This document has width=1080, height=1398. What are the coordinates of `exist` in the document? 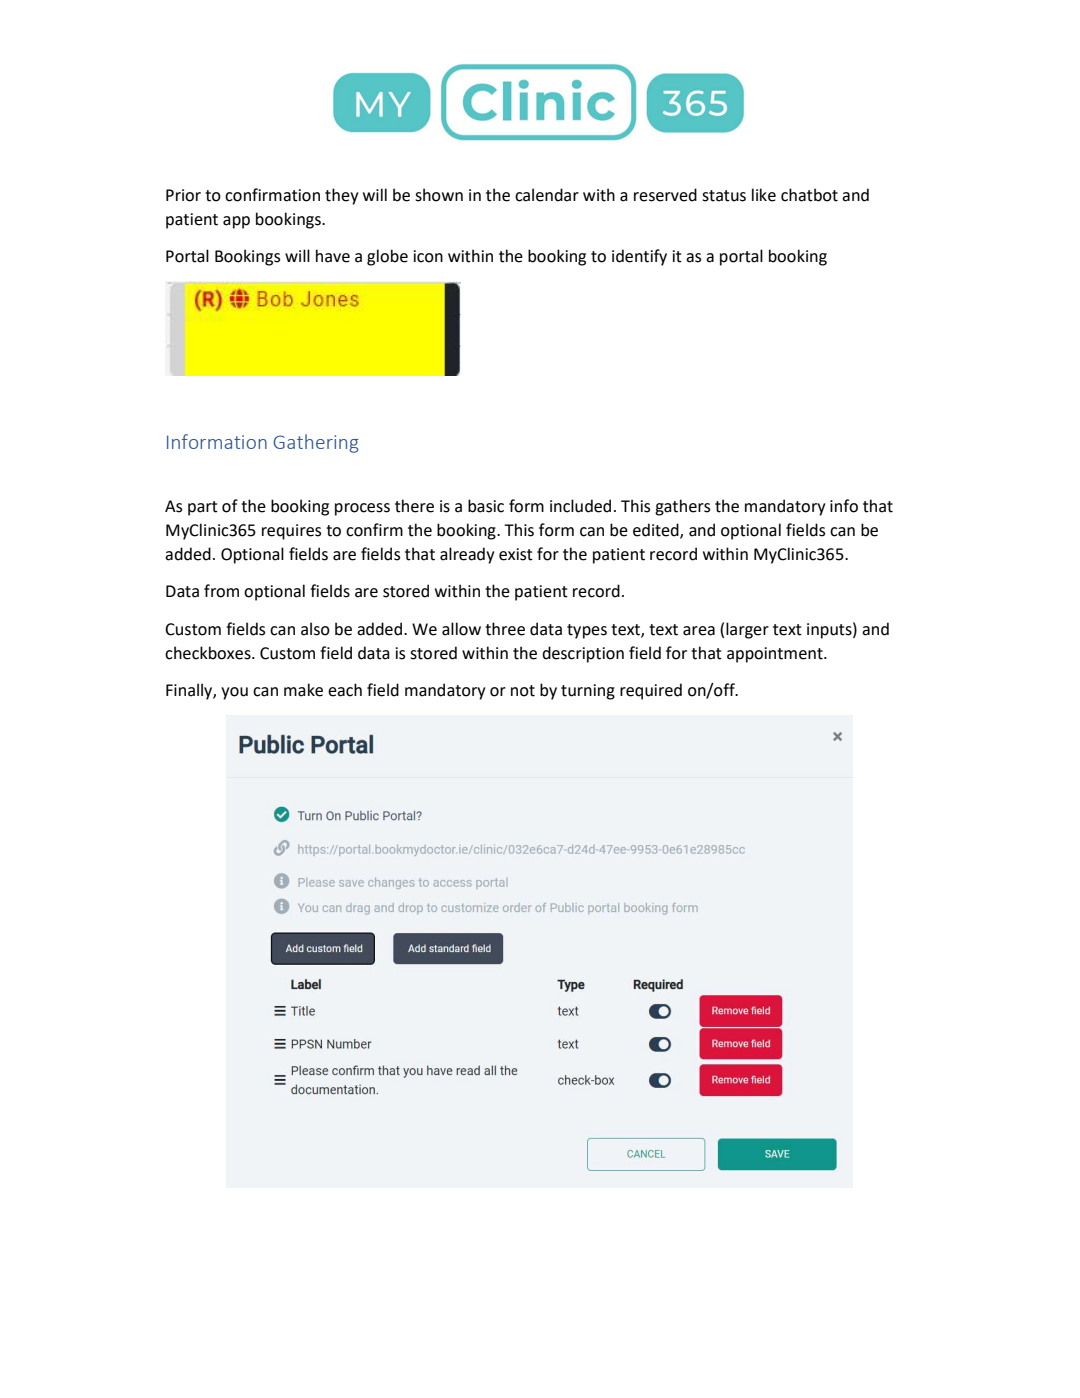 It's located at (516, 554).
